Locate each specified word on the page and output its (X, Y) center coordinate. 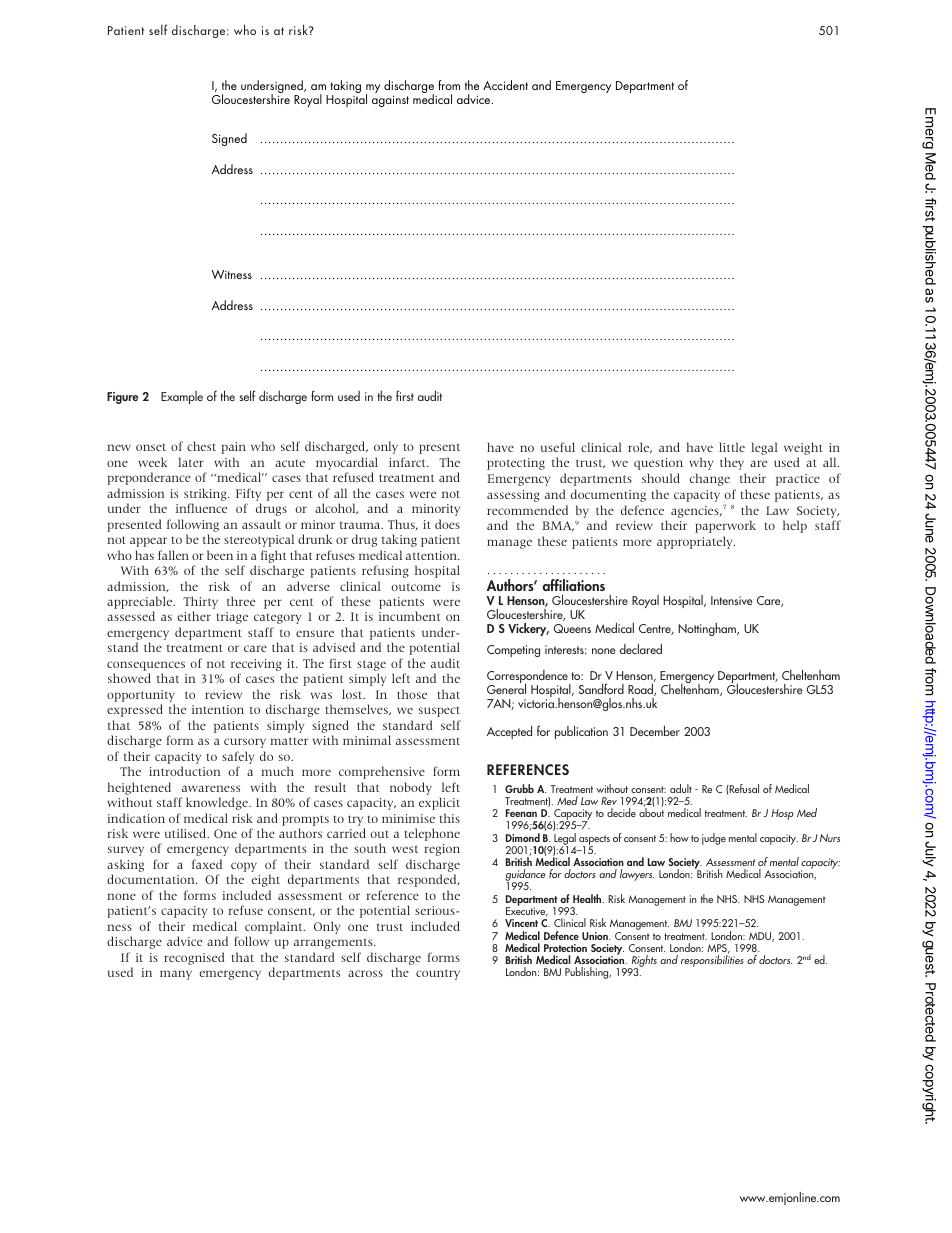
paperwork (725, 526)
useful (558, 447)
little (732, 447)
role (640, 448)
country (438, 974)
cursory (245, 743)
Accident (505, 85)
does (447, 524)
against (390, 101)
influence (201, 508)
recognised (194, 958)
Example (182, 397)
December (655, 730)
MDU (761, 937)
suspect (439, 712)
